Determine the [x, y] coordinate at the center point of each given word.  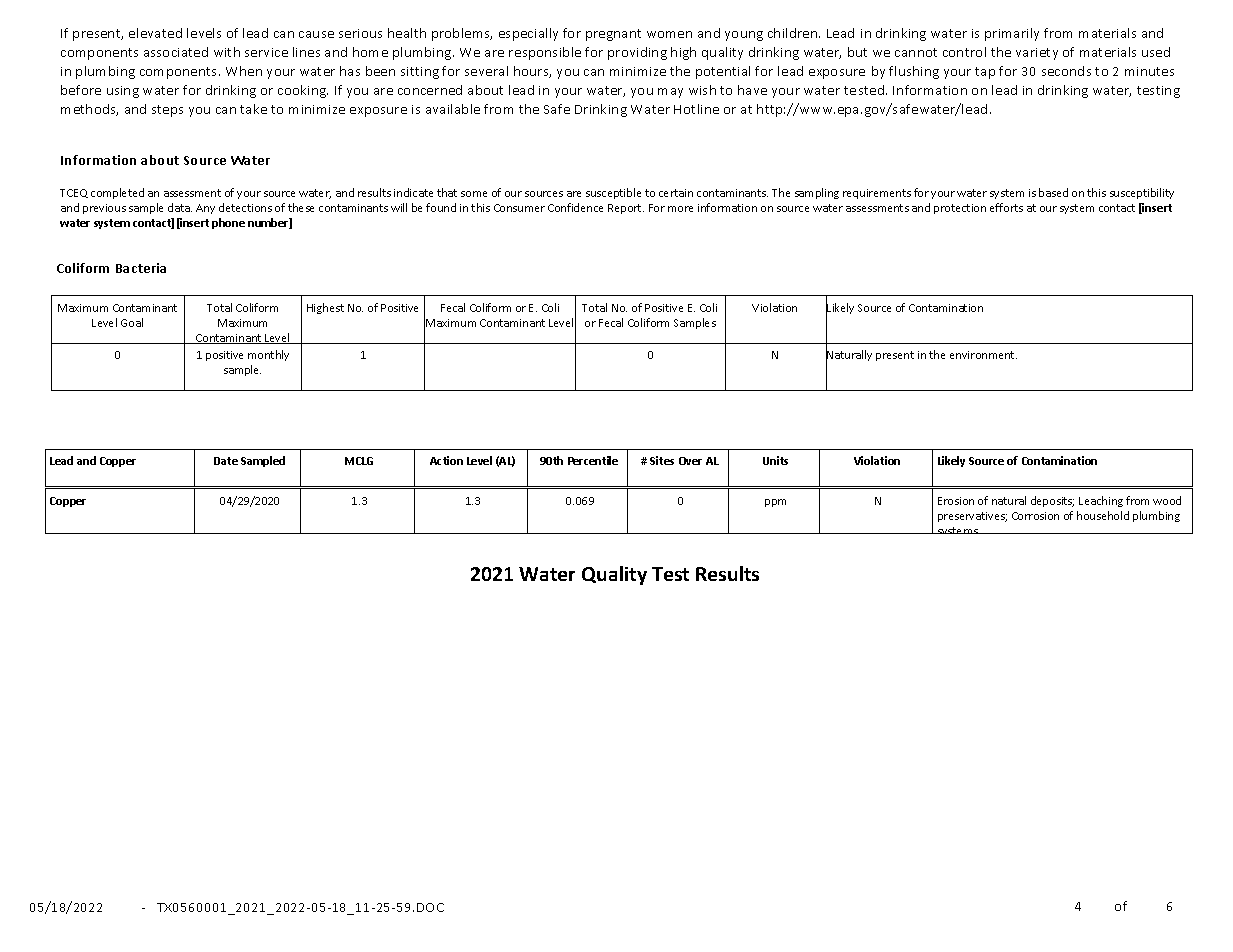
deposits [1052, 501]
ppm [775, 503]
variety [1037, 54]
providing [637, 53]
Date [226, 461]
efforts [1006, 207]
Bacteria [141, 268]
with [227, 52]
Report [626, 209]
